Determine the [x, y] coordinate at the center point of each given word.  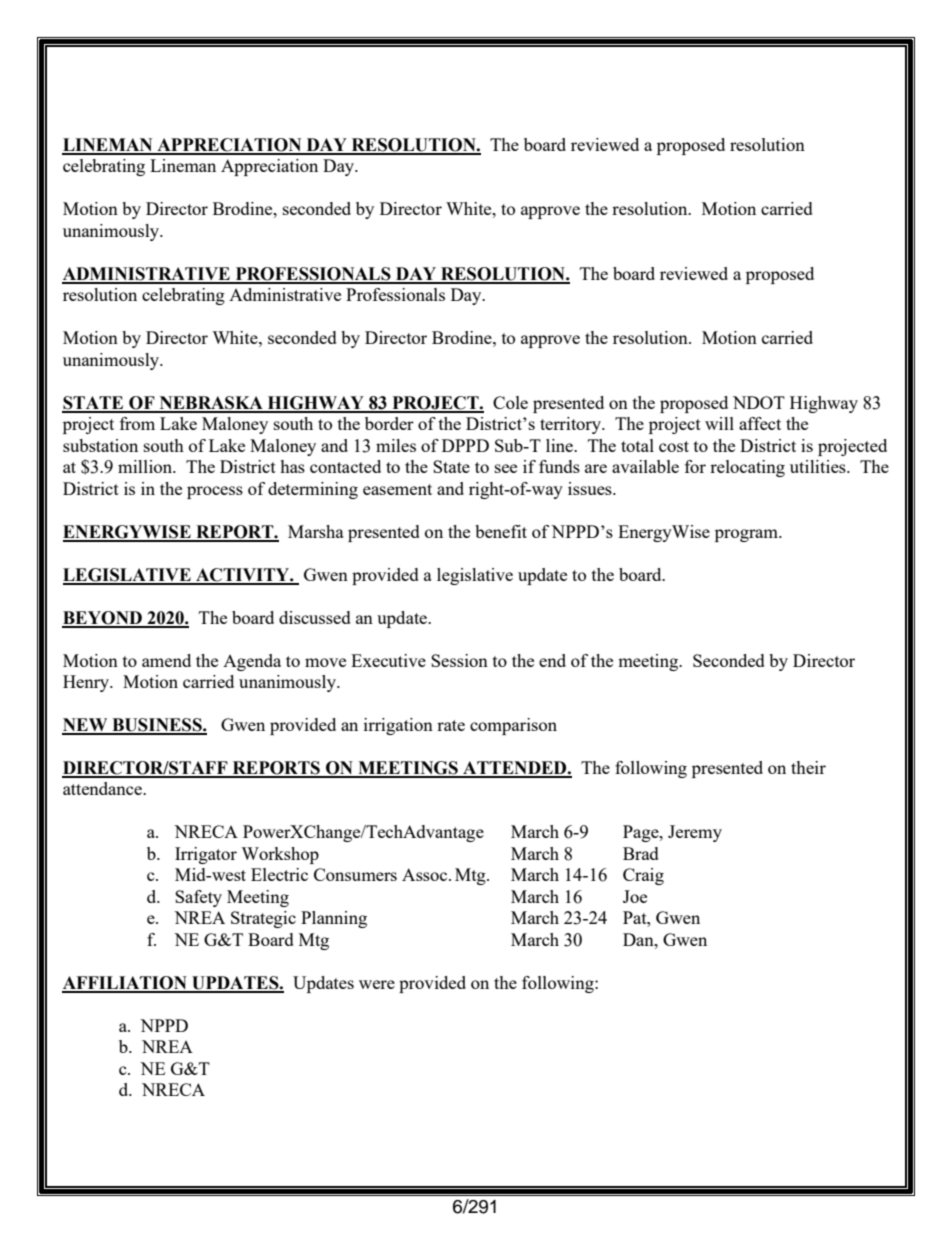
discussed [315, 617]
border [389, 423]
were [377, 984]
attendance [103, 788]
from [137, 423]
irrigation [398, 726]
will [719, 423]
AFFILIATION [125, 984]
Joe [635, 896]
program [747, 535]
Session [459, 660]
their [808, 767]
